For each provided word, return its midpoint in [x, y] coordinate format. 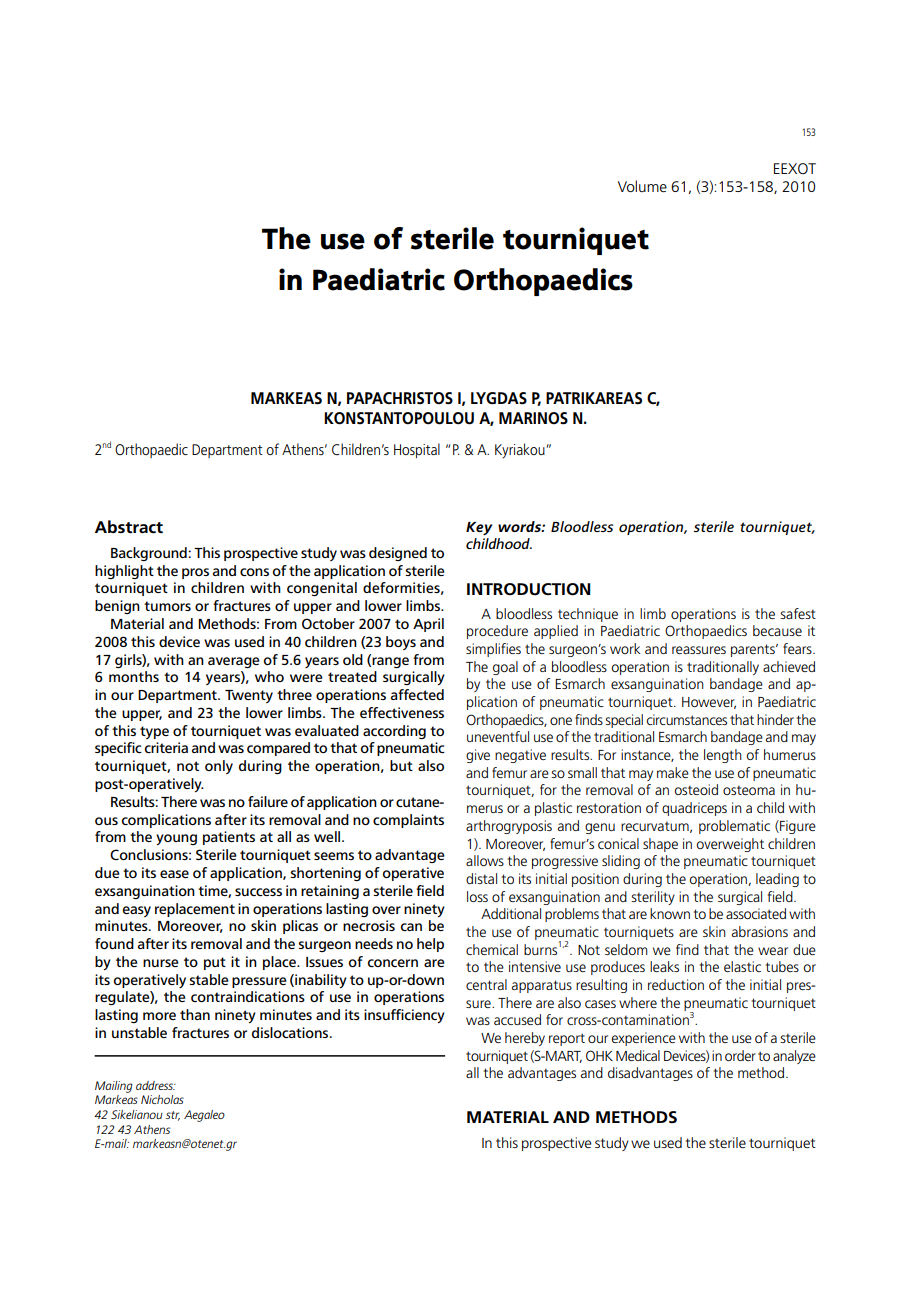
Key [479, 528]
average [234, 662]
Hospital [417, 450]
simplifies [493, 650]
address [155, 1085]
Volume [642, 186]
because [777, 630]
